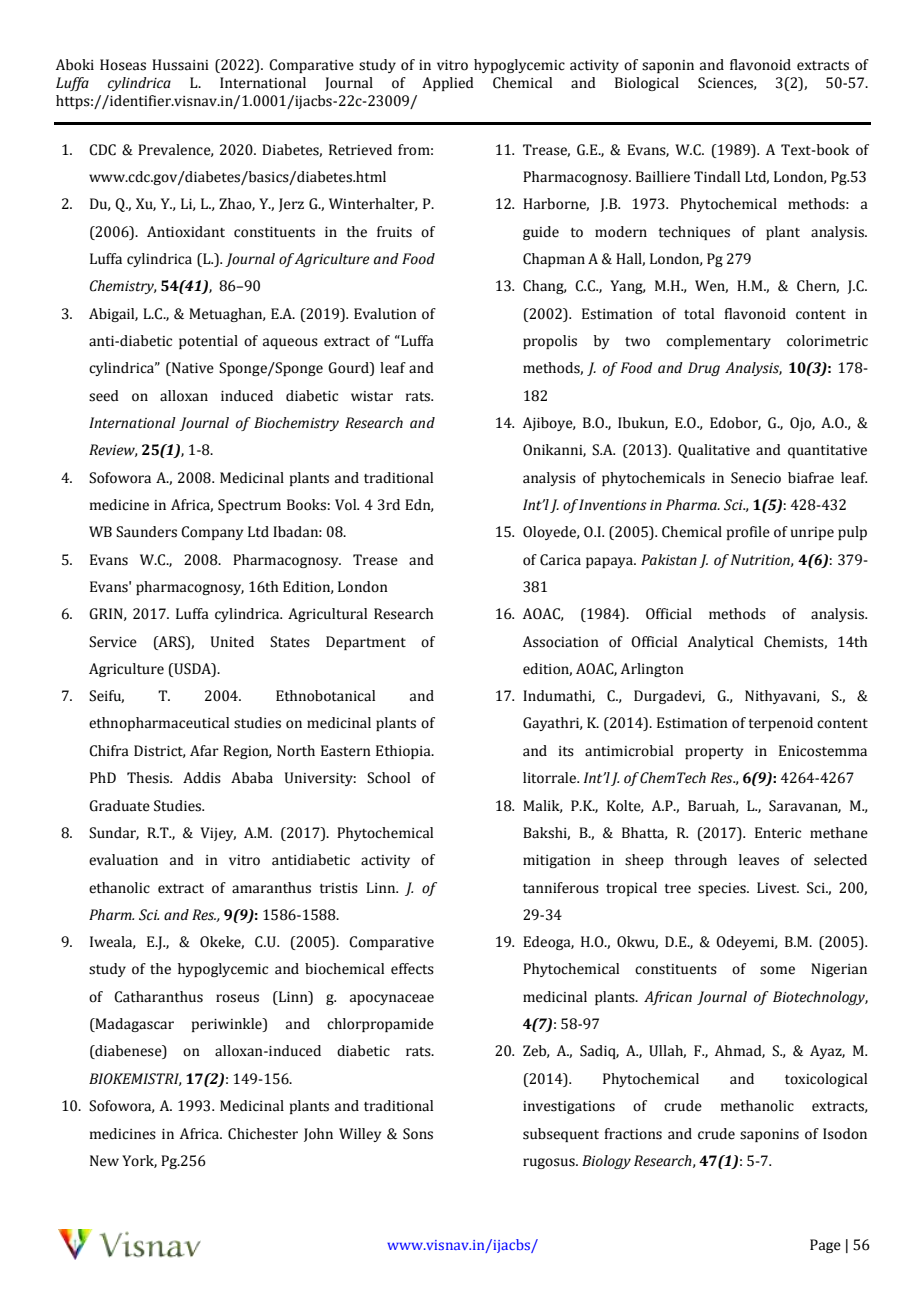 This screenshot has height=1308, width=924. What do you see at coordinates (717, 177) in the screenshot?
I see `Tindall` at bounding box center [717, 177].
